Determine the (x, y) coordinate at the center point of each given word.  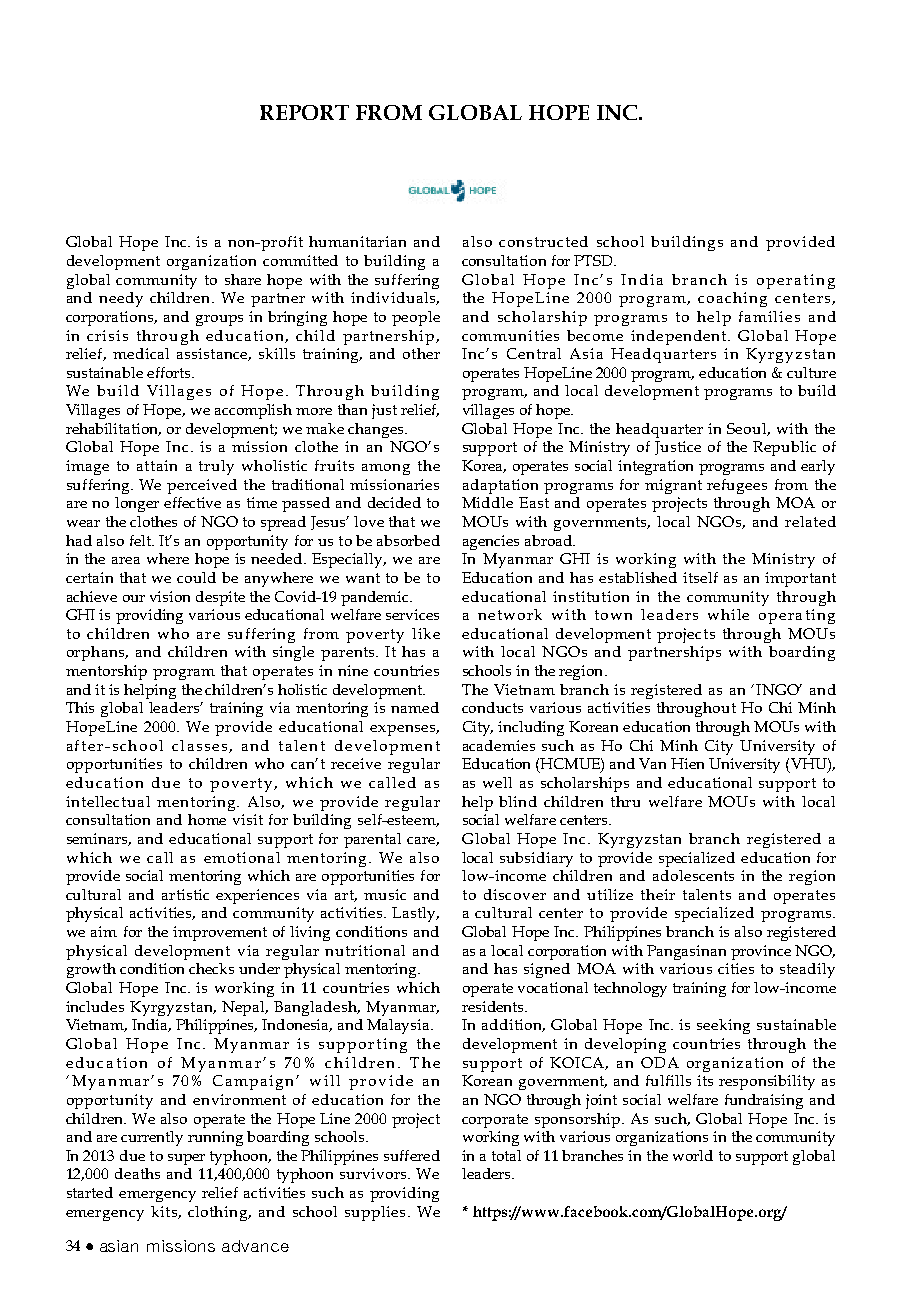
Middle (487, 502)
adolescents (693, 875)
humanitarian (357, 241)
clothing (219, 1213)
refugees (737, 486)
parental (372, 840)
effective (192, 502)
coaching (732, 299)
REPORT (304, 112)
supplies (375, 1213)
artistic (185, 894)
